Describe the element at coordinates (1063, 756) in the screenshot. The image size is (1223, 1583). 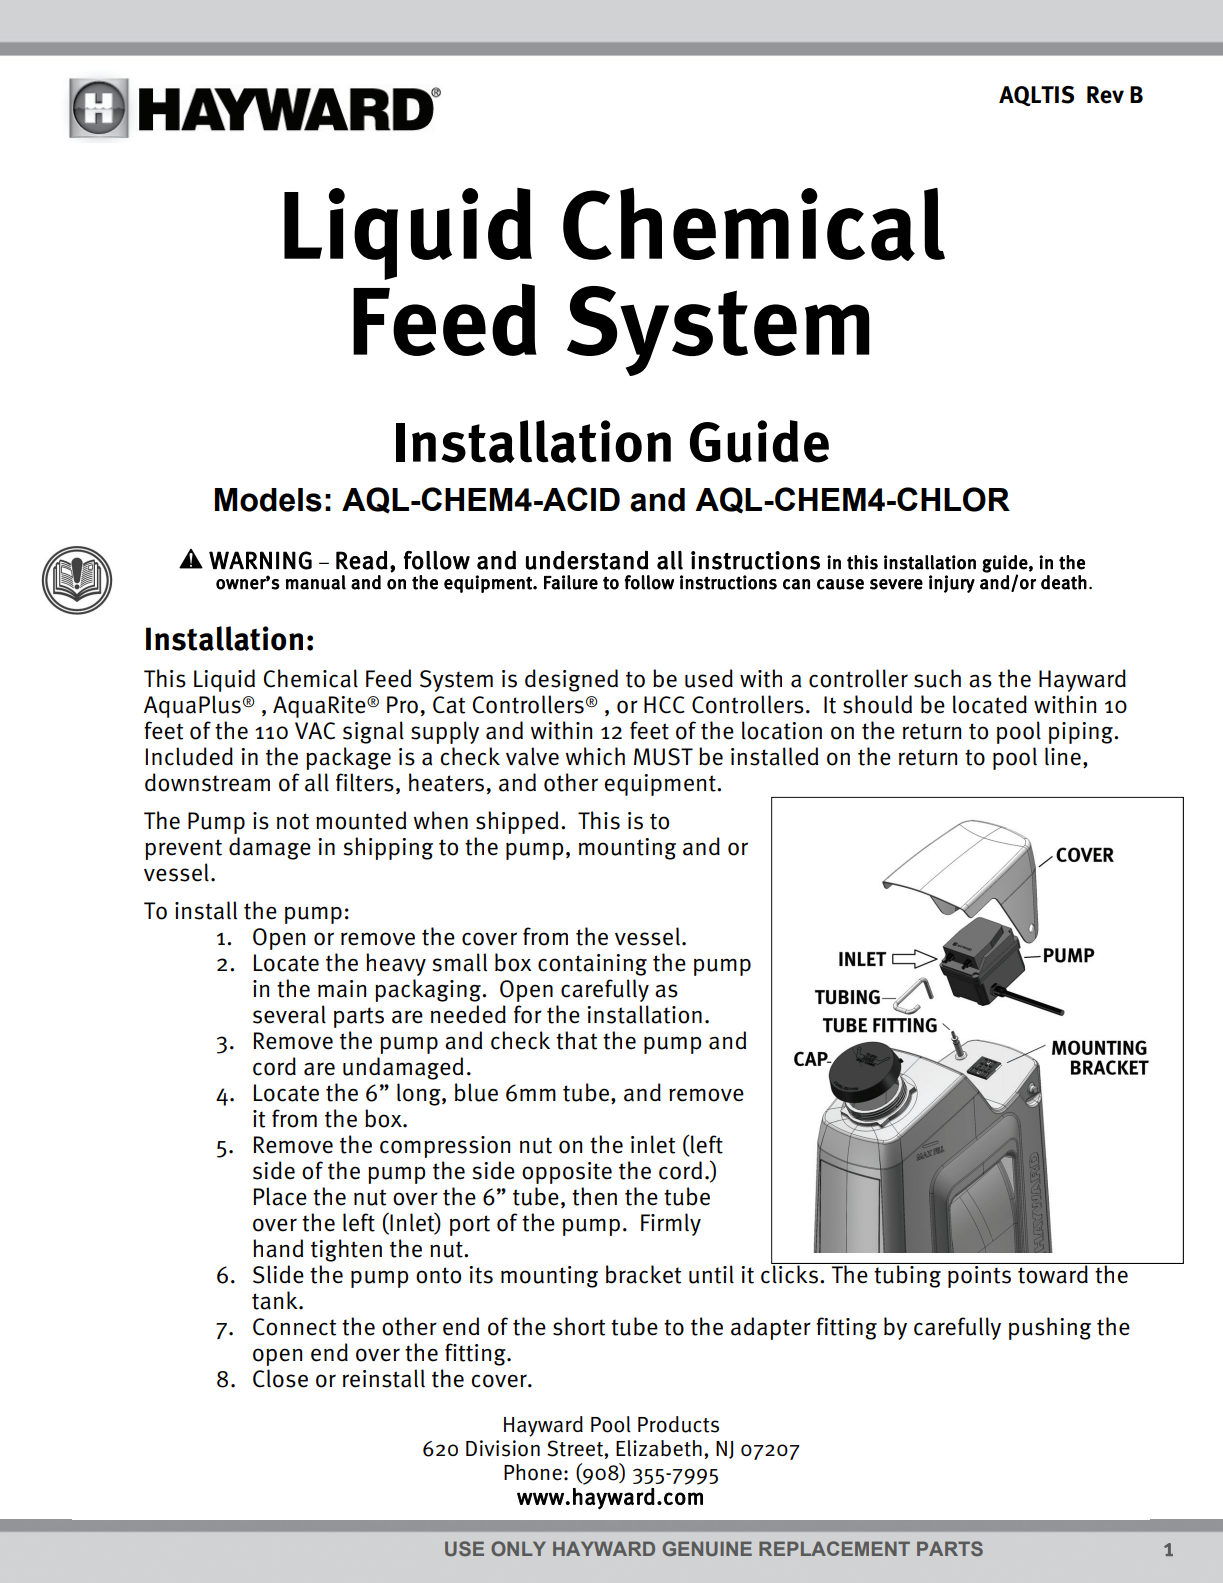
I see `line` at that location.
